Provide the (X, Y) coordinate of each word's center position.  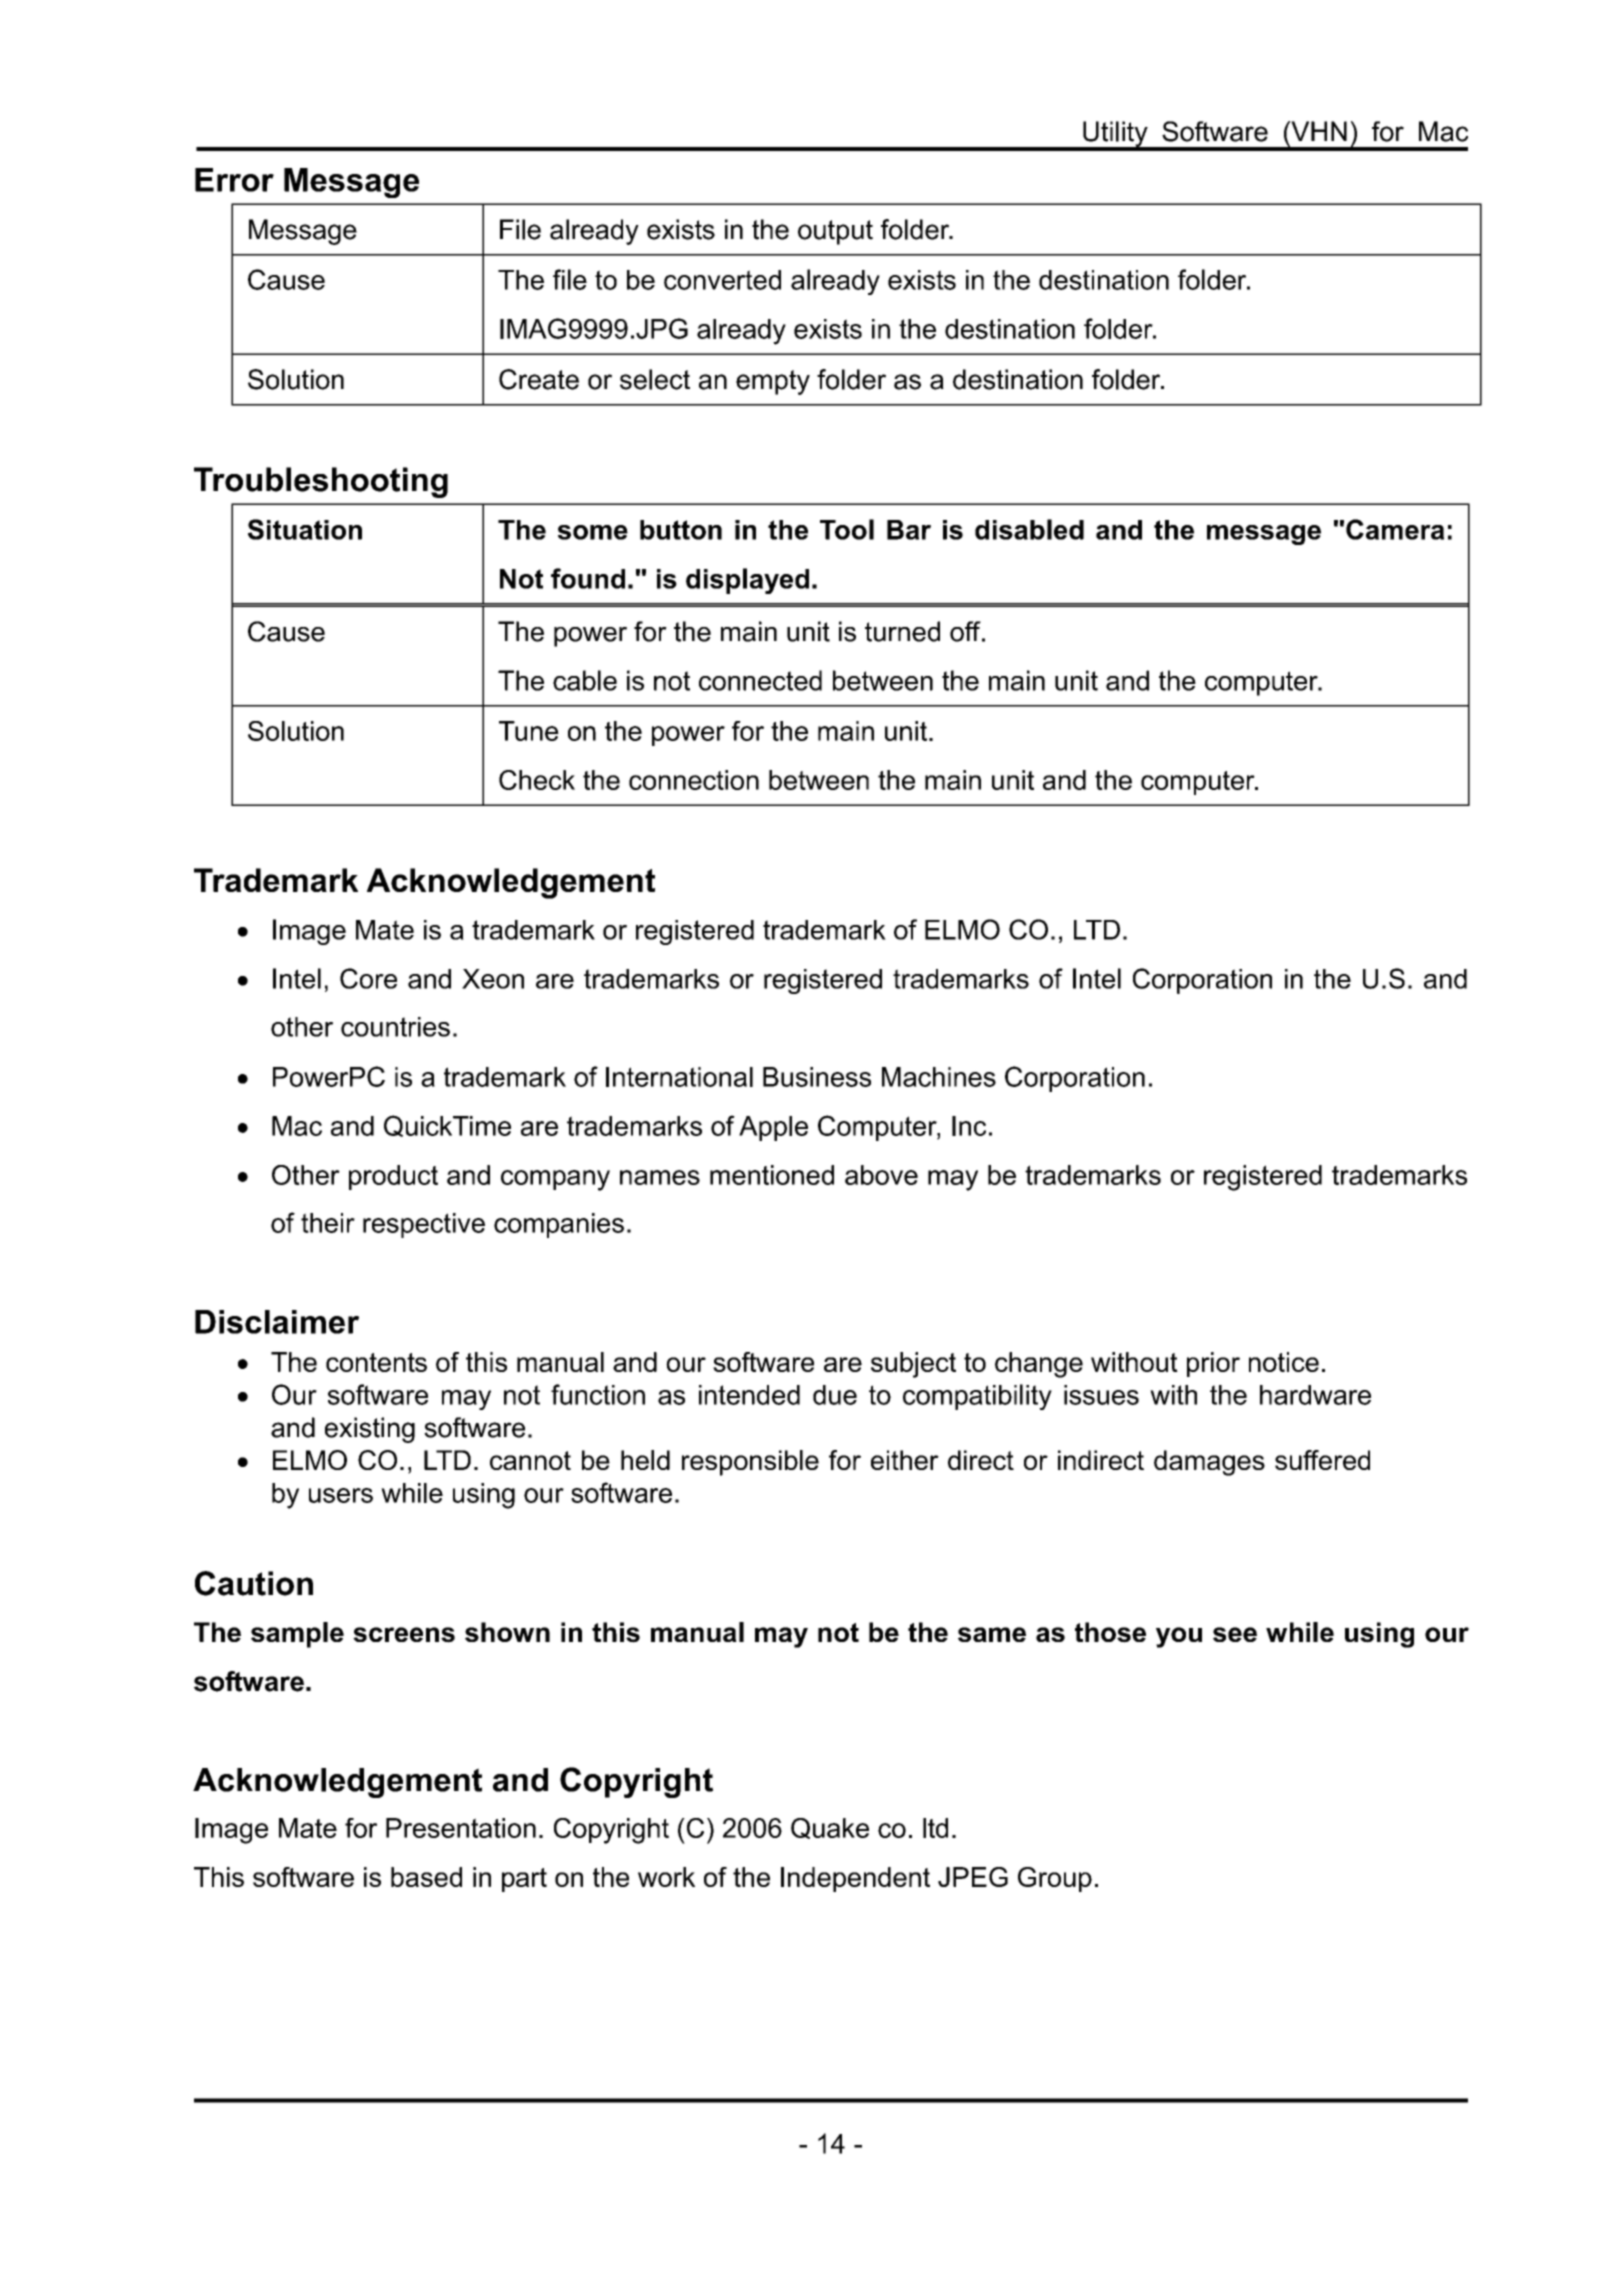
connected (760, 680)
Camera (1395, 529)
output (835, 232)
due (835, 1395)
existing (370, 1430)
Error (234, 180)
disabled (1029, 529)
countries (395, 1027)
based (426, 1877)
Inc (969, 1126)
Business (817, 1077)
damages (1209, 1463)
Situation (305, 529)
